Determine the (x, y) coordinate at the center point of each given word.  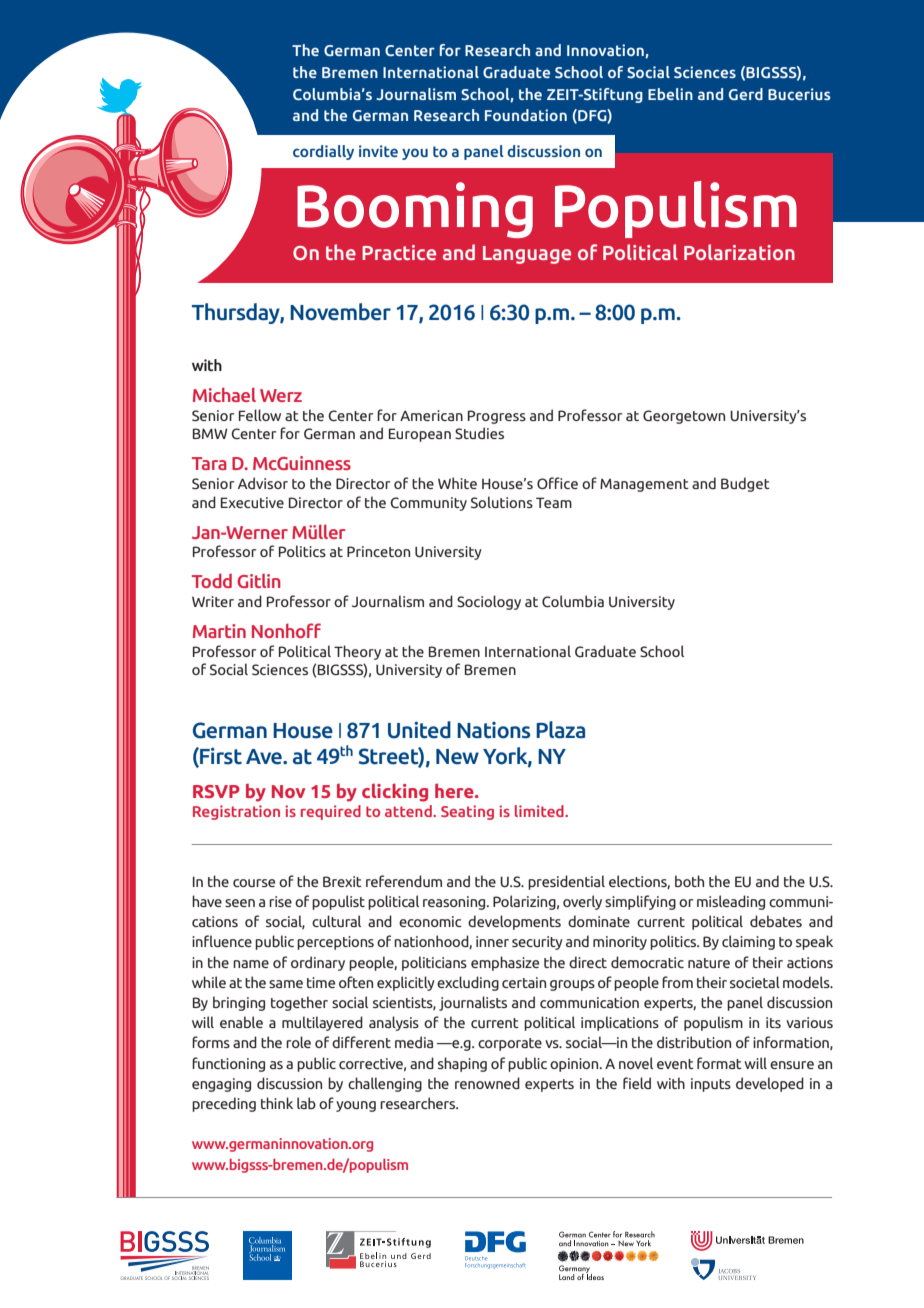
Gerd (746, 94)
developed (770, 1084)
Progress (497, 417)
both (689, 881)
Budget (745, 484)
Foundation (526, 115)
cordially (323, 152)
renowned (487, 1083)
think (277, 1103)
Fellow (260, 415)
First (220, 757)
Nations (493, 730)
